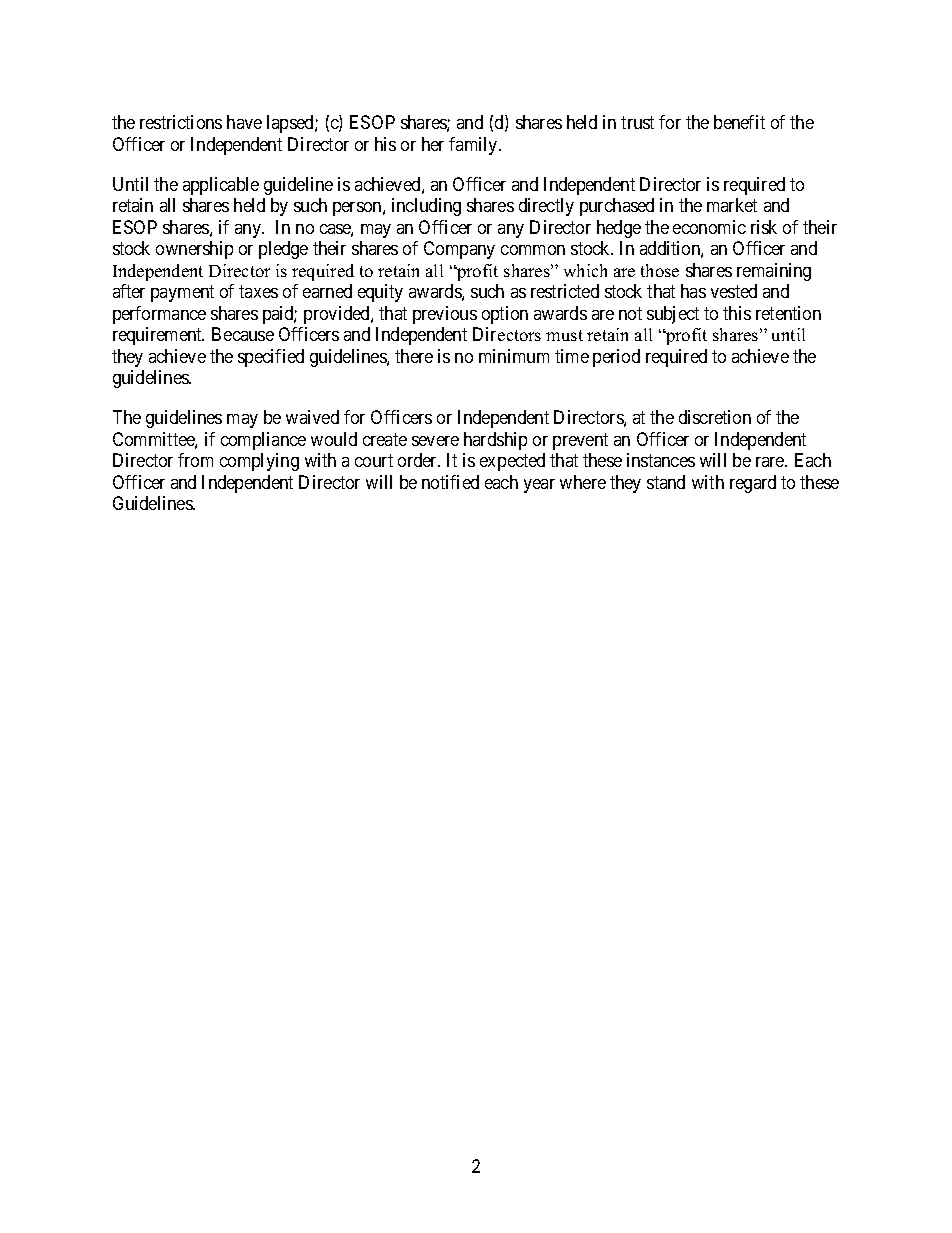 The height and width of the document is (1233, 952). What do you see at coordinates (450, 482) in the document?
I see `notified` at bounding box center [450, 482].
